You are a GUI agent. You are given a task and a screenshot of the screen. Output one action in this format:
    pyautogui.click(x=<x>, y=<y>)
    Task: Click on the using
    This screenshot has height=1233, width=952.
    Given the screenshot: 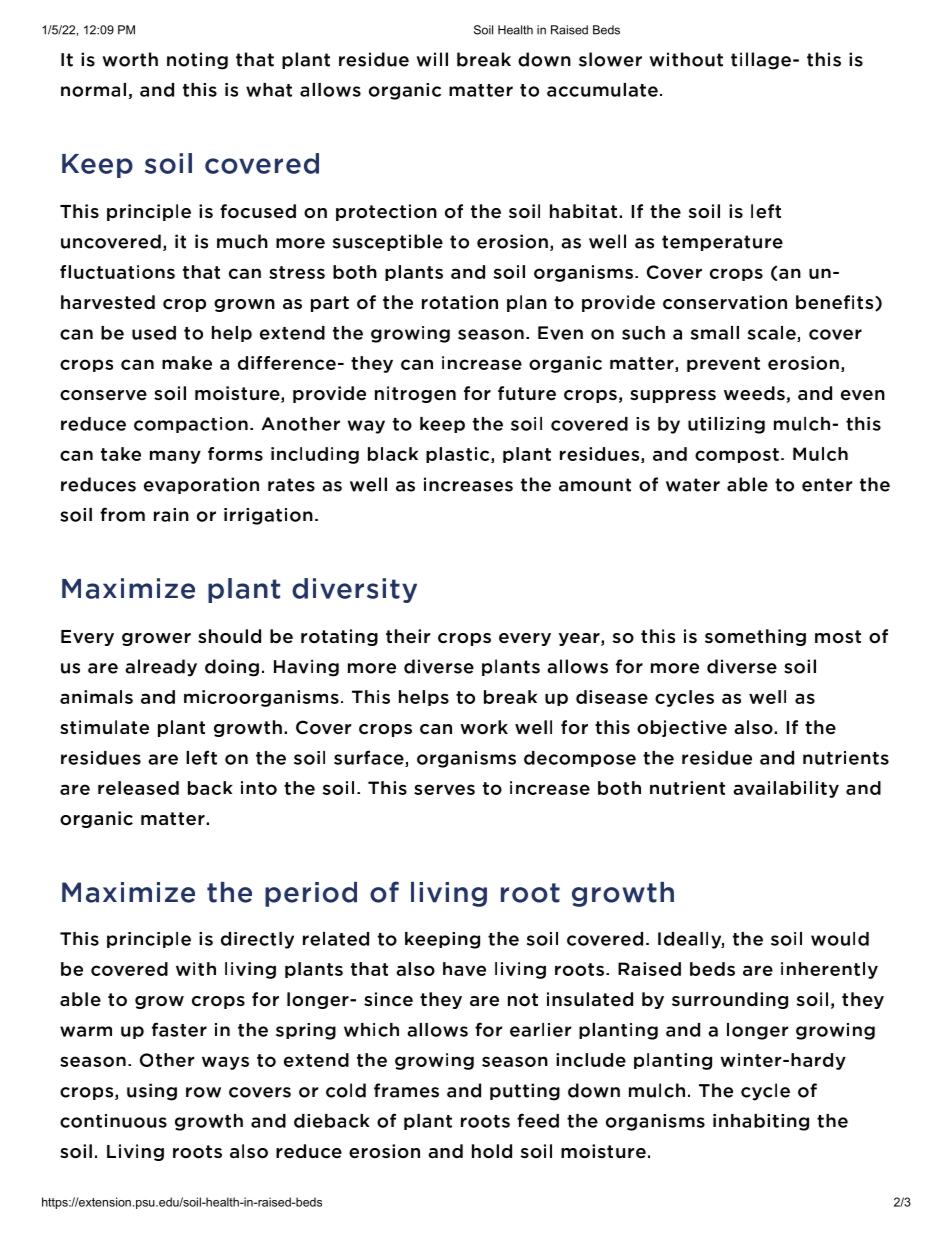 What is the action you would take?
    pyautogui.click(x=152, y=1092)
